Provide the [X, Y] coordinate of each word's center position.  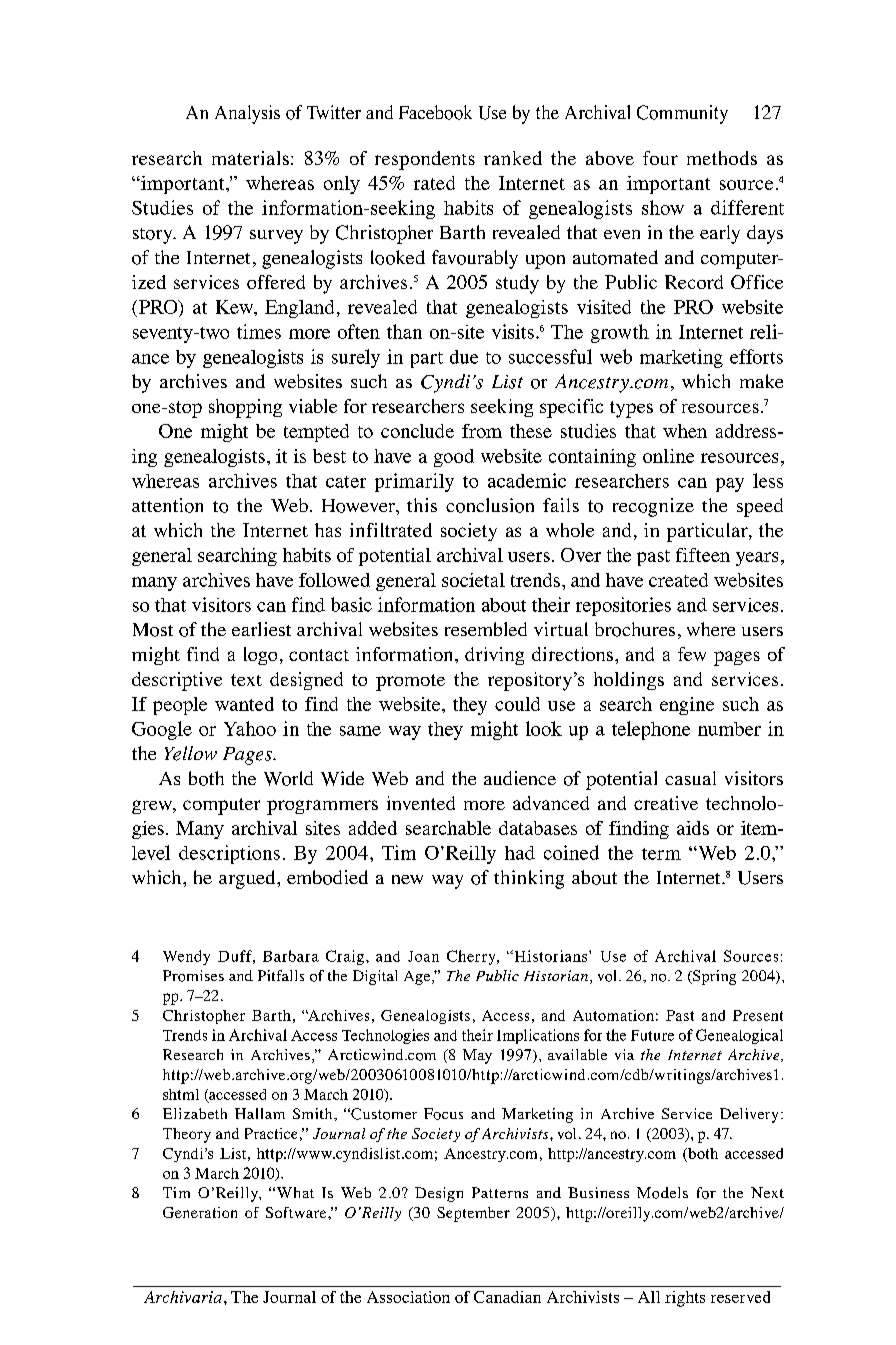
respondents [425, 160]
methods [722, 158]
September [473, 1214]
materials [250, 158]
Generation [200, 1212]
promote [410, 682]
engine [687, 706]
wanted [244, 704]
